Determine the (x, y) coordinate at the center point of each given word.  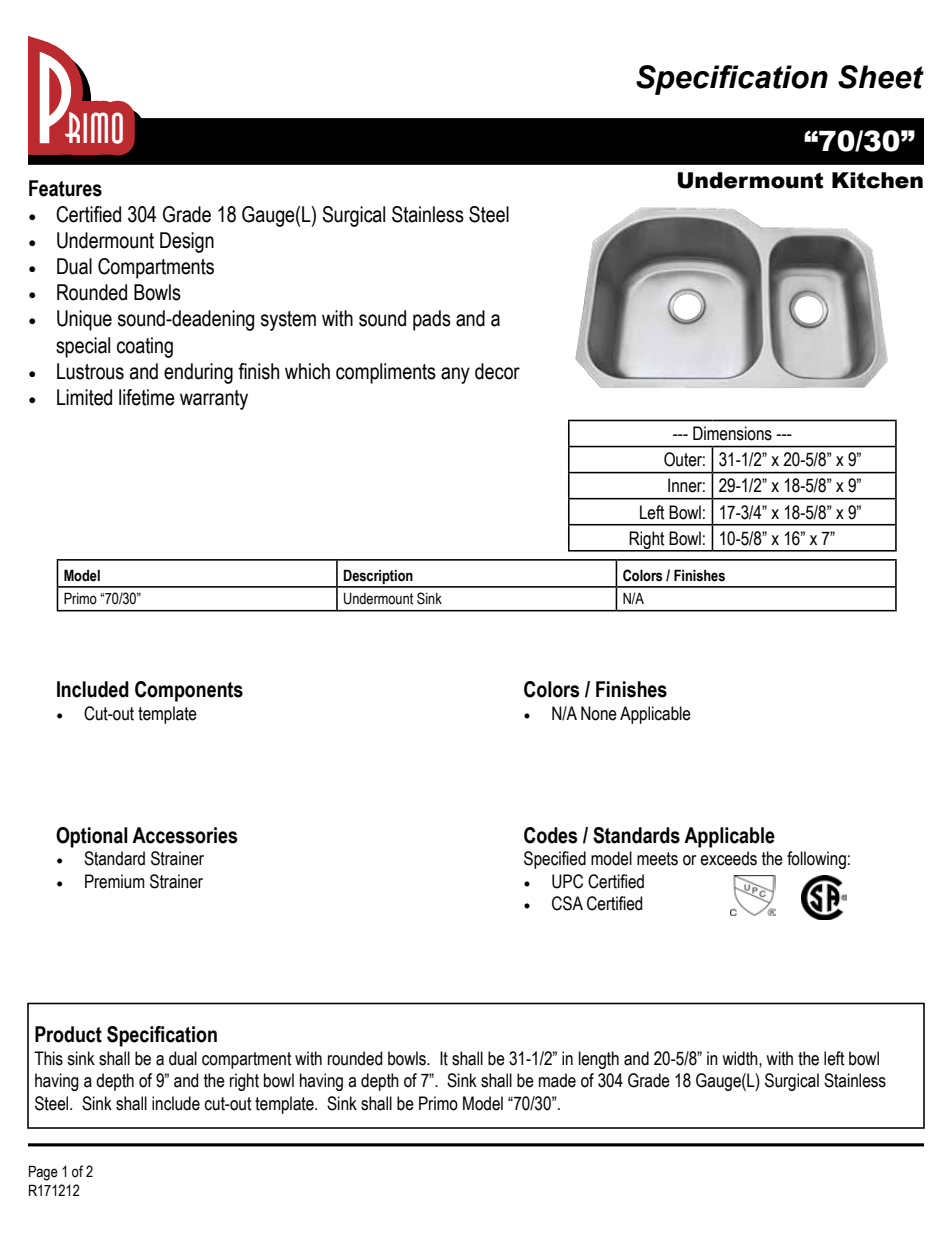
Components (189, 691)
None (599, 713)
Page (43, 1173)
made (557, 1080)
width (741, 1058)
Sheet (881, 77)
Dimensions (732, 433)
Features (65, 188)
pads (432, 320)
